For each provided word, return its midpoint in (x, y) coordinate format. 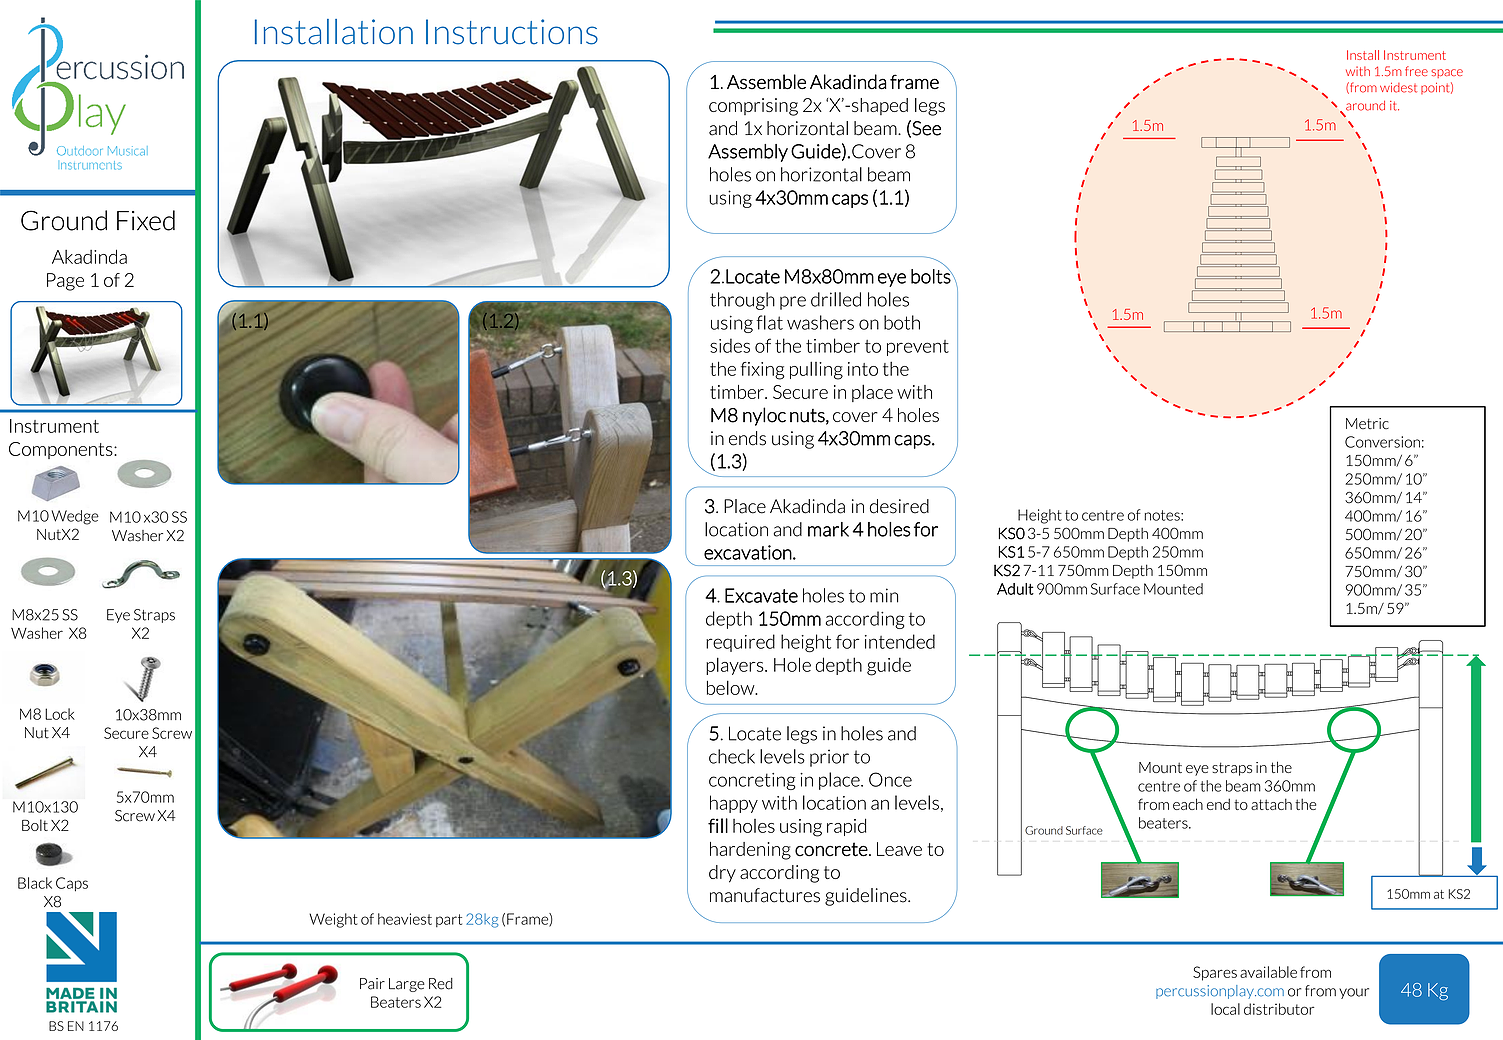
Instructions (512, 32)
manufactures (765, 895)
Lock (60, 714)
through (742, 301)
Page (65, 282)
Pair (372, 984)
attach (1271, 804)
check (732, 756)
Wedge (75, 517)
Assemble (766, 82)
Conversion (1382, 442)
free (1416, 71)
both (902, 322)
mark (828, 529)
